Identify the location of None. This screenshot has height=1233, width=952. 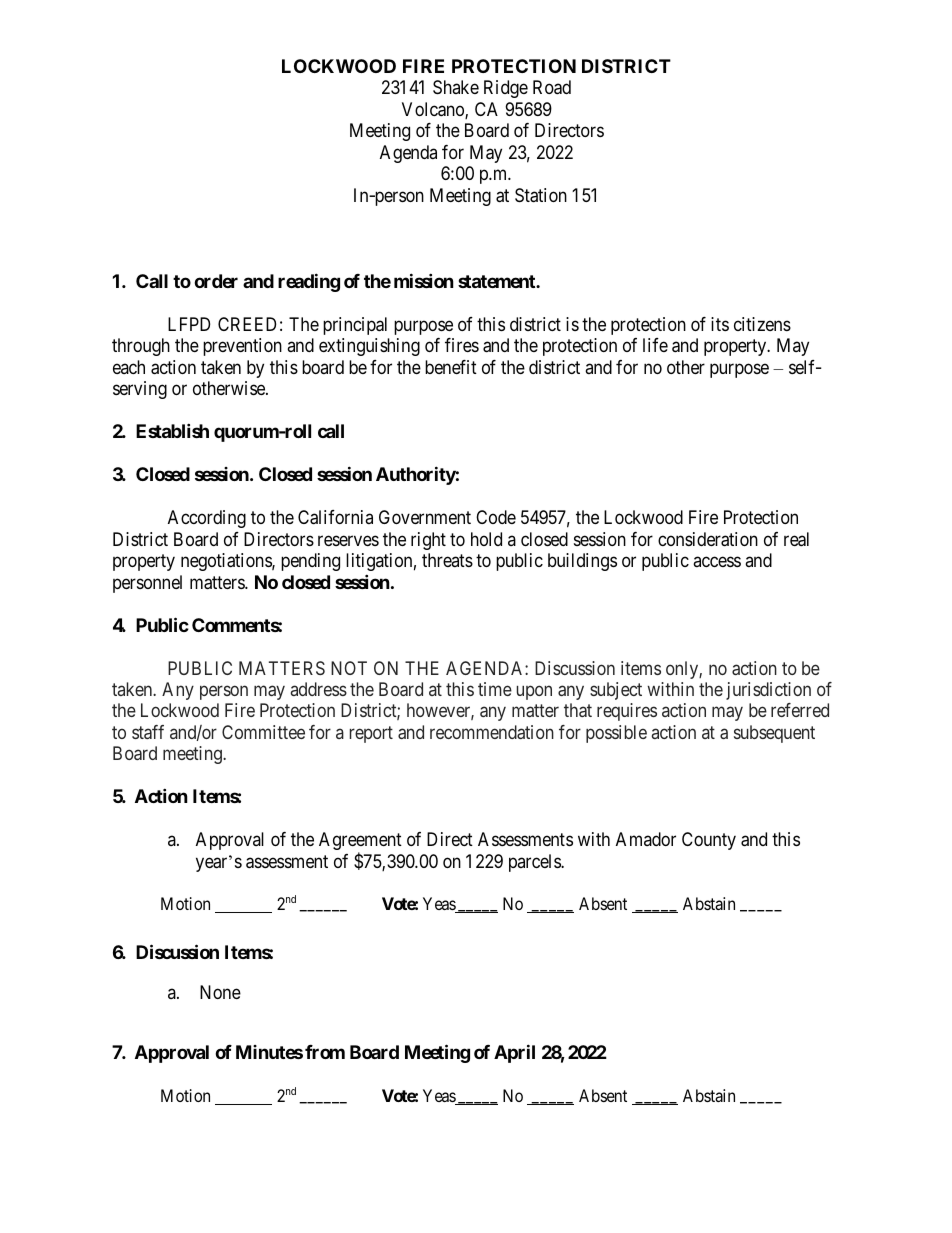
(220, 992).
